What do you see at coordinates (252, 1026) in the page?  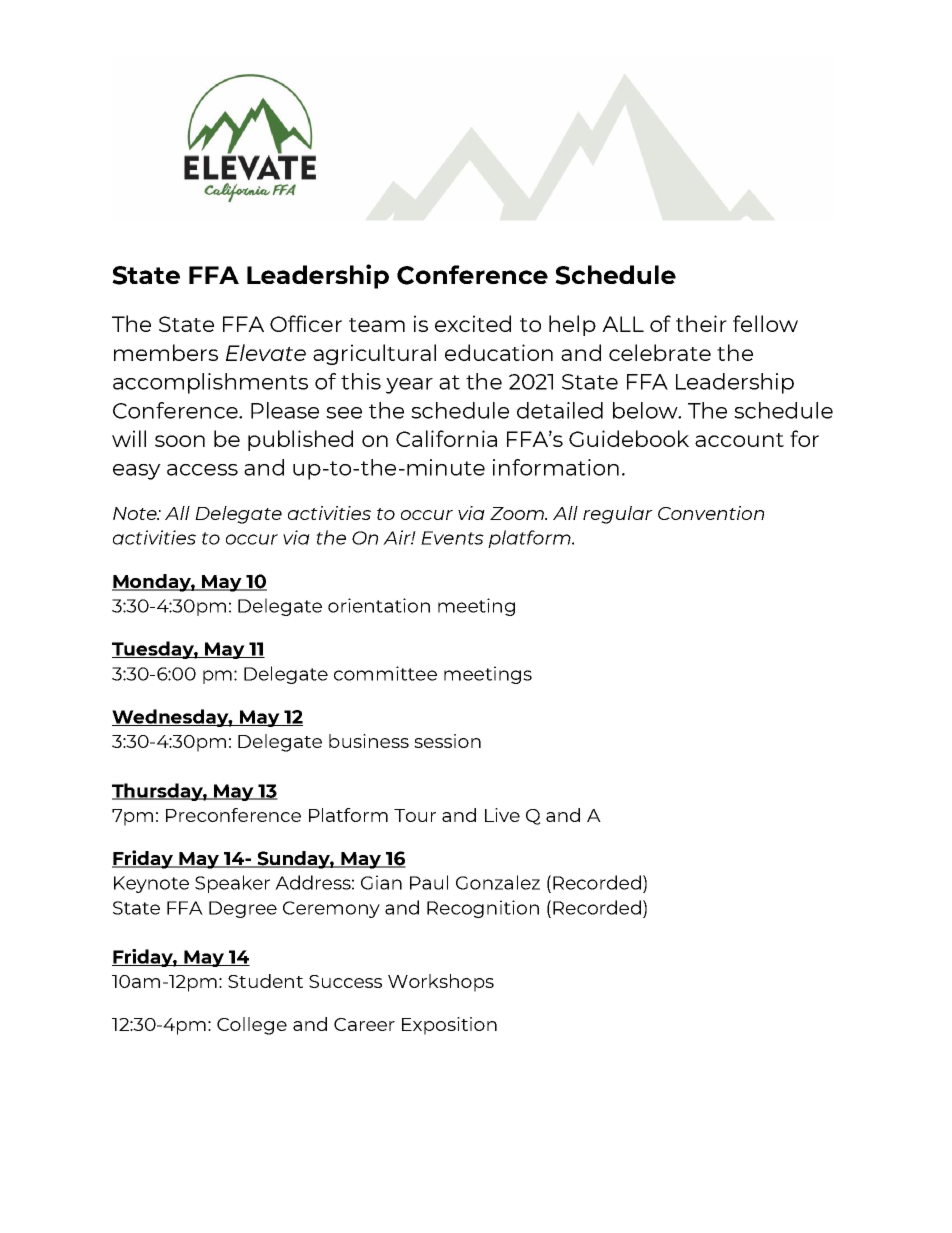 I see `College` at bounding box center [252, 1026].
